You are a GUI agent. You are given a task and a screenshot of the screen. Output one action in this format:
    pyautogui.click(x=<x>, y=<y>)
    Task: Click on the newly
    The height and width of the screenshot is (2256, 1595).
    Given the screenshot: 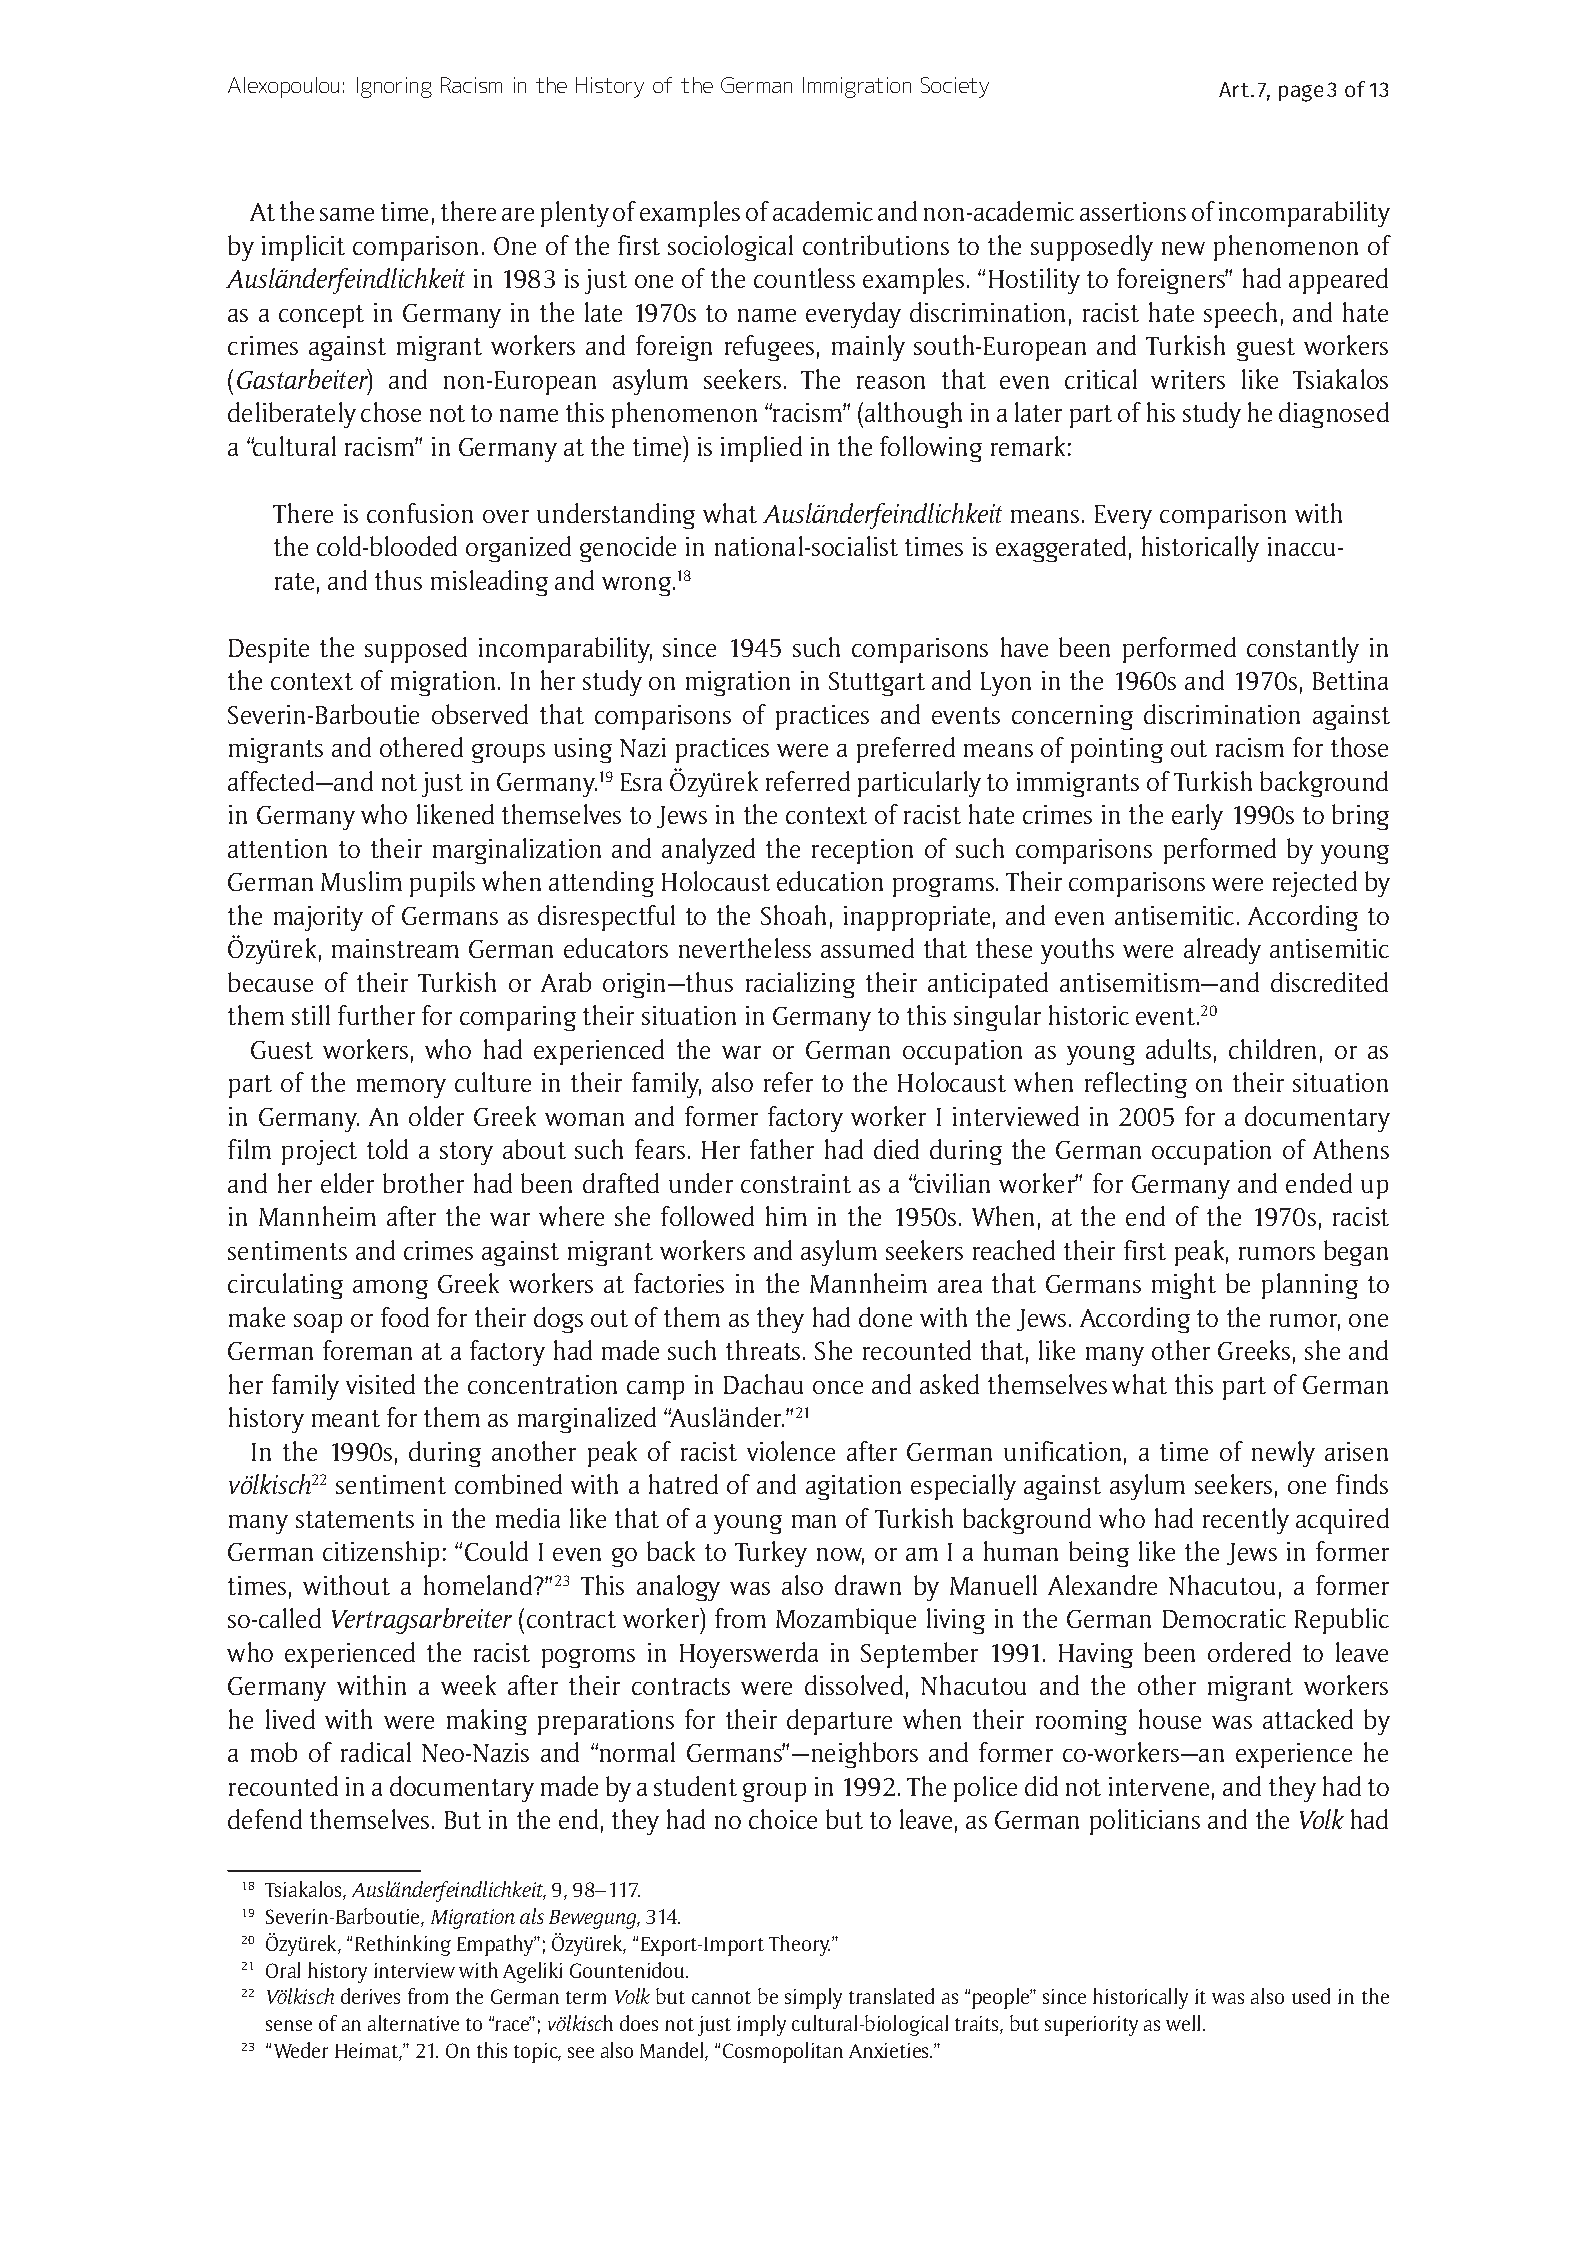 What is the action you would take?
    pyautogui.click(x=1283, y=1454)
